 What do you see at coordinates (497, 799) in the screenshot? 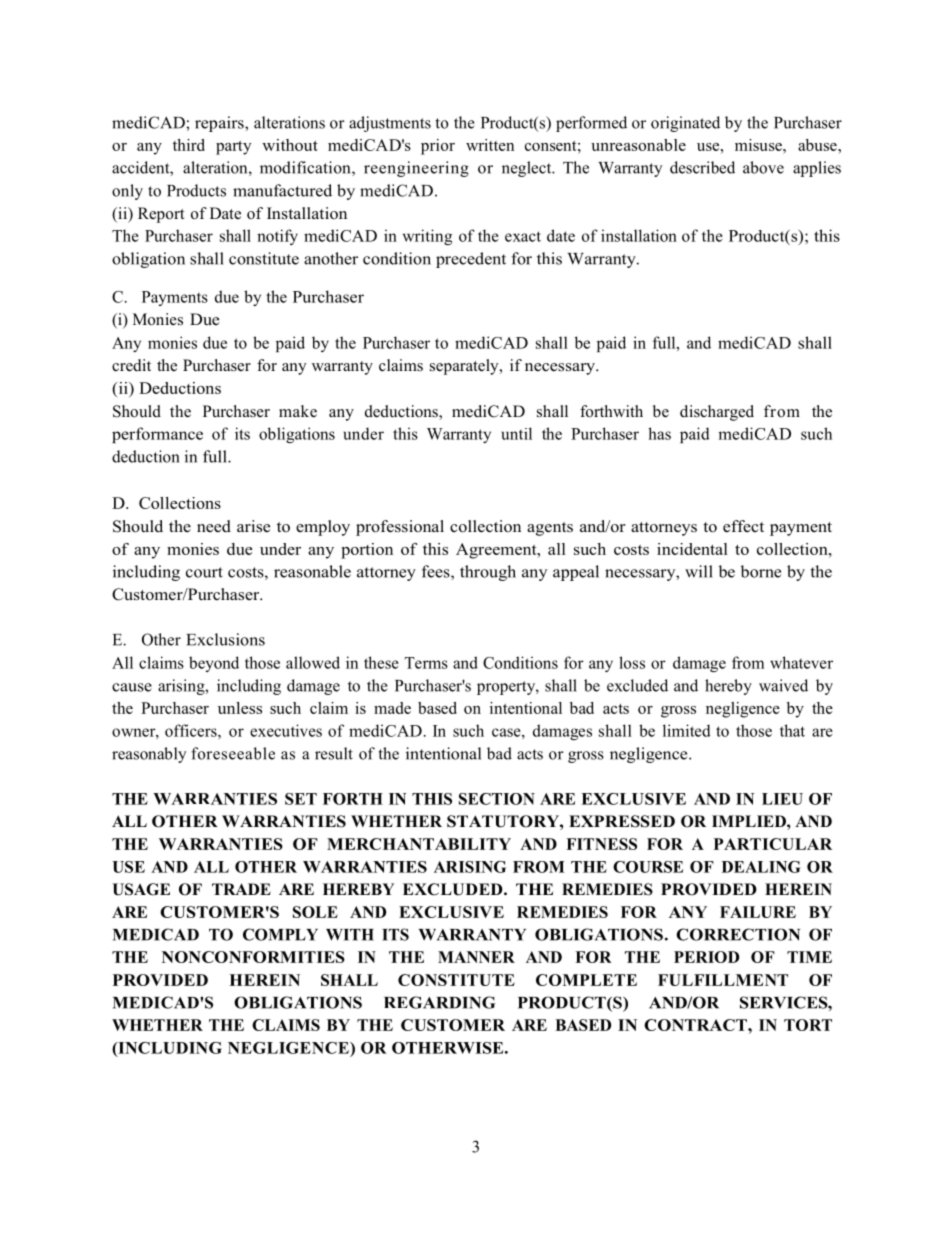
I see `SECTION` at bounding box center [497, 799].
